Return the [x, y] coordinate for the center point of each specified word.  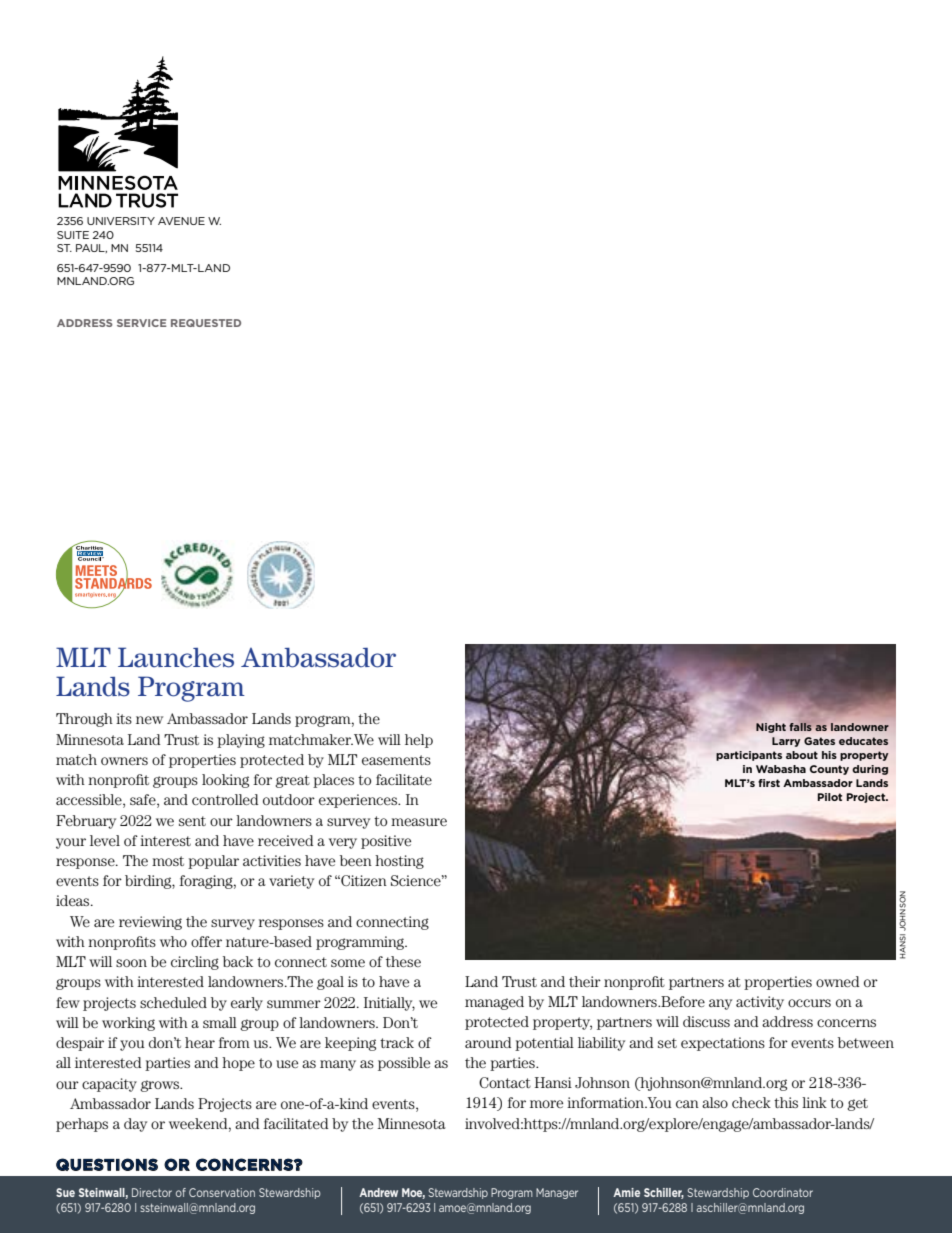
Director [152, 1192]
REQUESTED [206, 323]
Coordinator [783, 1192]
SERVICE [142, 323]
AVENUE [181, 221]
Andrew [378, 1192]
